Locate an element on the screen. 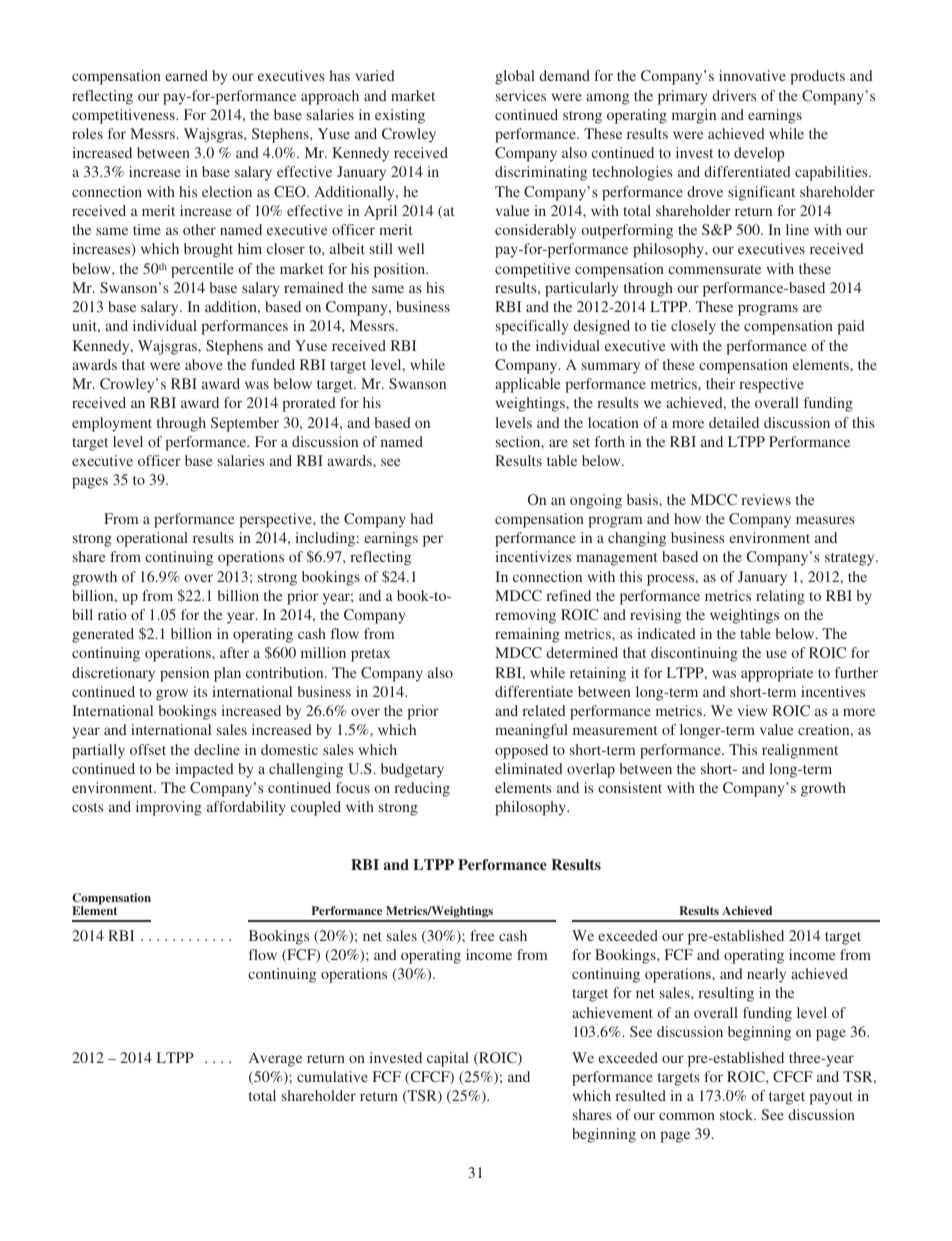 The width and height of the screenshot is (952, 1241). capital is located at coordinates (448, 1059).
